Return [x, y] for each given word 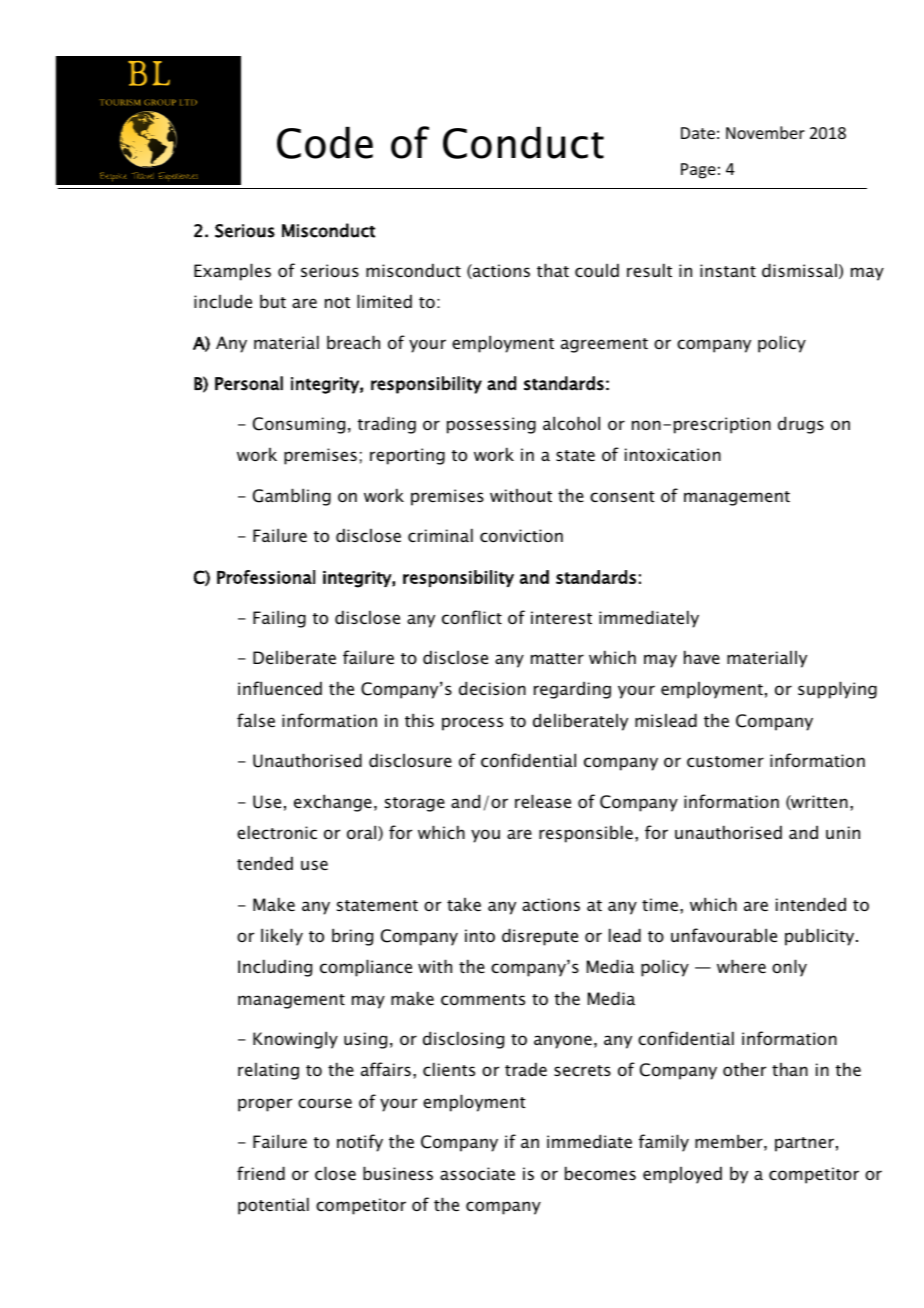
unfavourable [724, 935]
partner [804, 1144]
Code [325, 143]
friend [261, 1173]
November [765, 132]
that [553, 270]
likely [282, 937]
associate [477, 1173]
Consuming [299, 425]
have [702, 657]
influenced [280, 688]
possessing [491, 425]
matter [557, 658]
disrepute [540, 937]
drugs [801, 425]
